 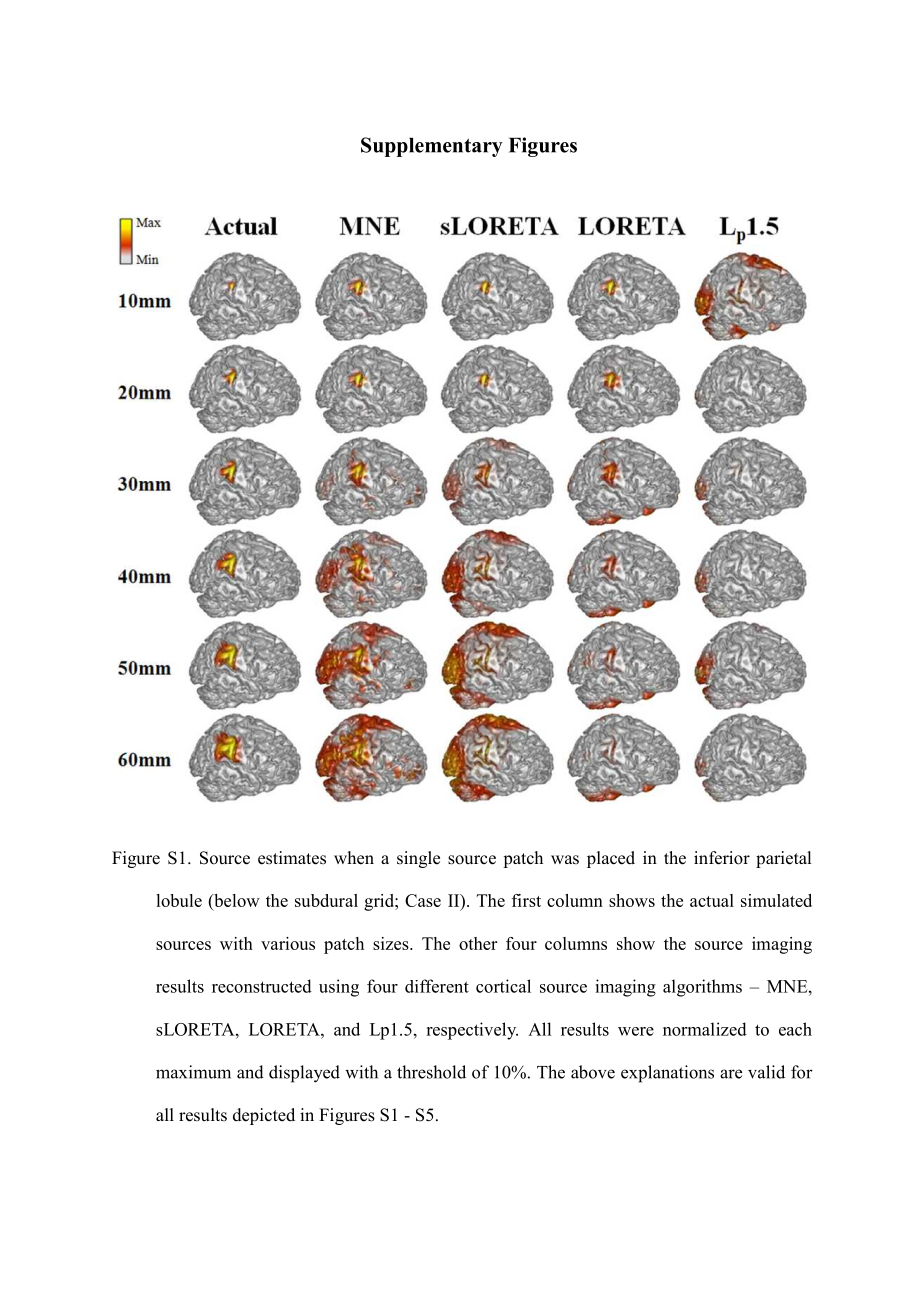 What do you see at coordinates (432, 147) in the screenshot?
I see `Supplementary` at bounding box center [432, 147].
